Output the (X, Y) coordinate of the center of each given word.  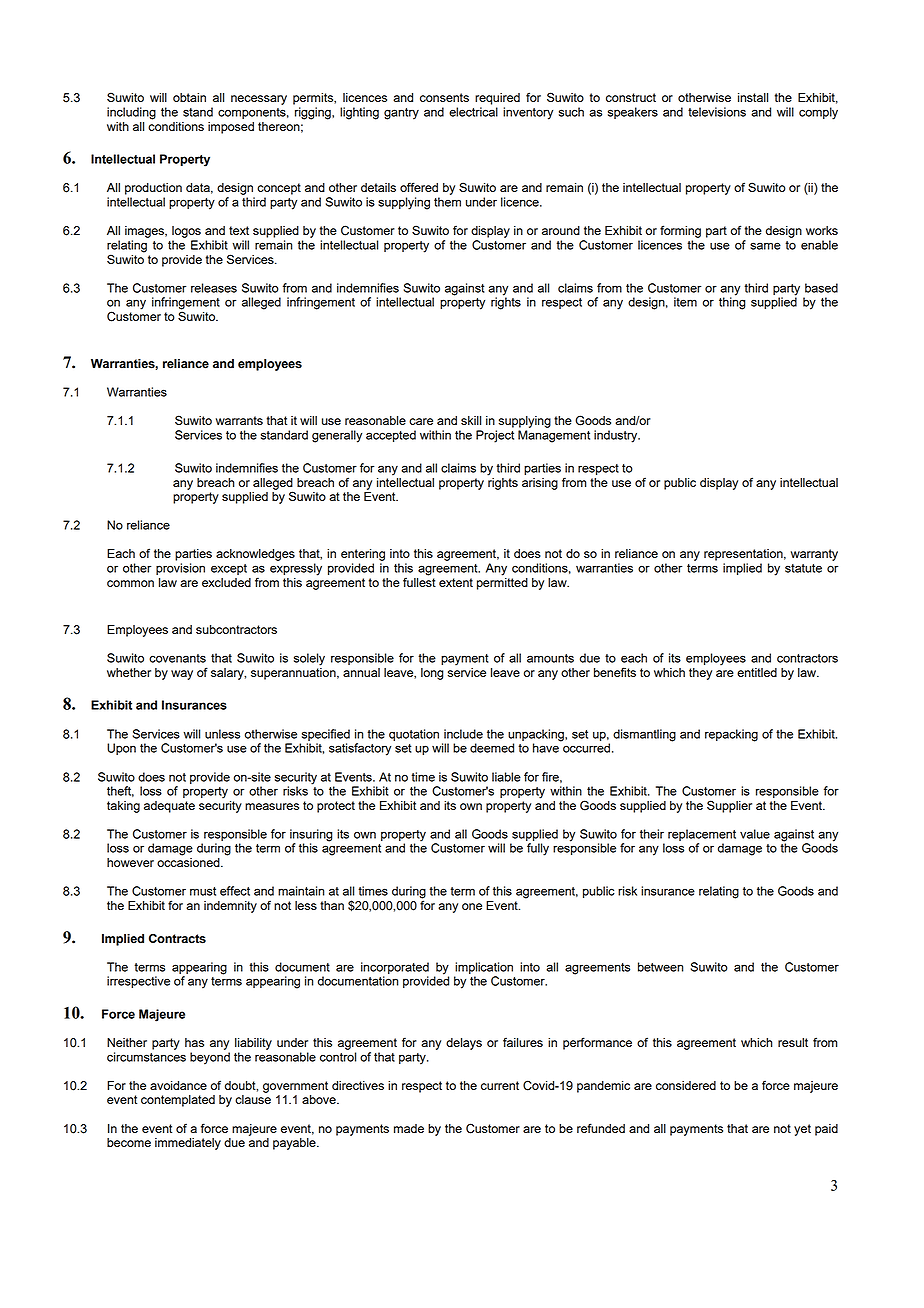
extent (456, 582)
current (500, 1085)
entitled (757, 672)
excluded (226, 582)
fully (538, 849)
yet (802, 1130)
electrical (473, 112)
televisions (717, 112)
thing (732, 302)
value (755, 834)
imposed (231, 128)
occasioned (189, 862)
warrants (239, 420)
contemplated (178, 1101)
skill (471, 420)
